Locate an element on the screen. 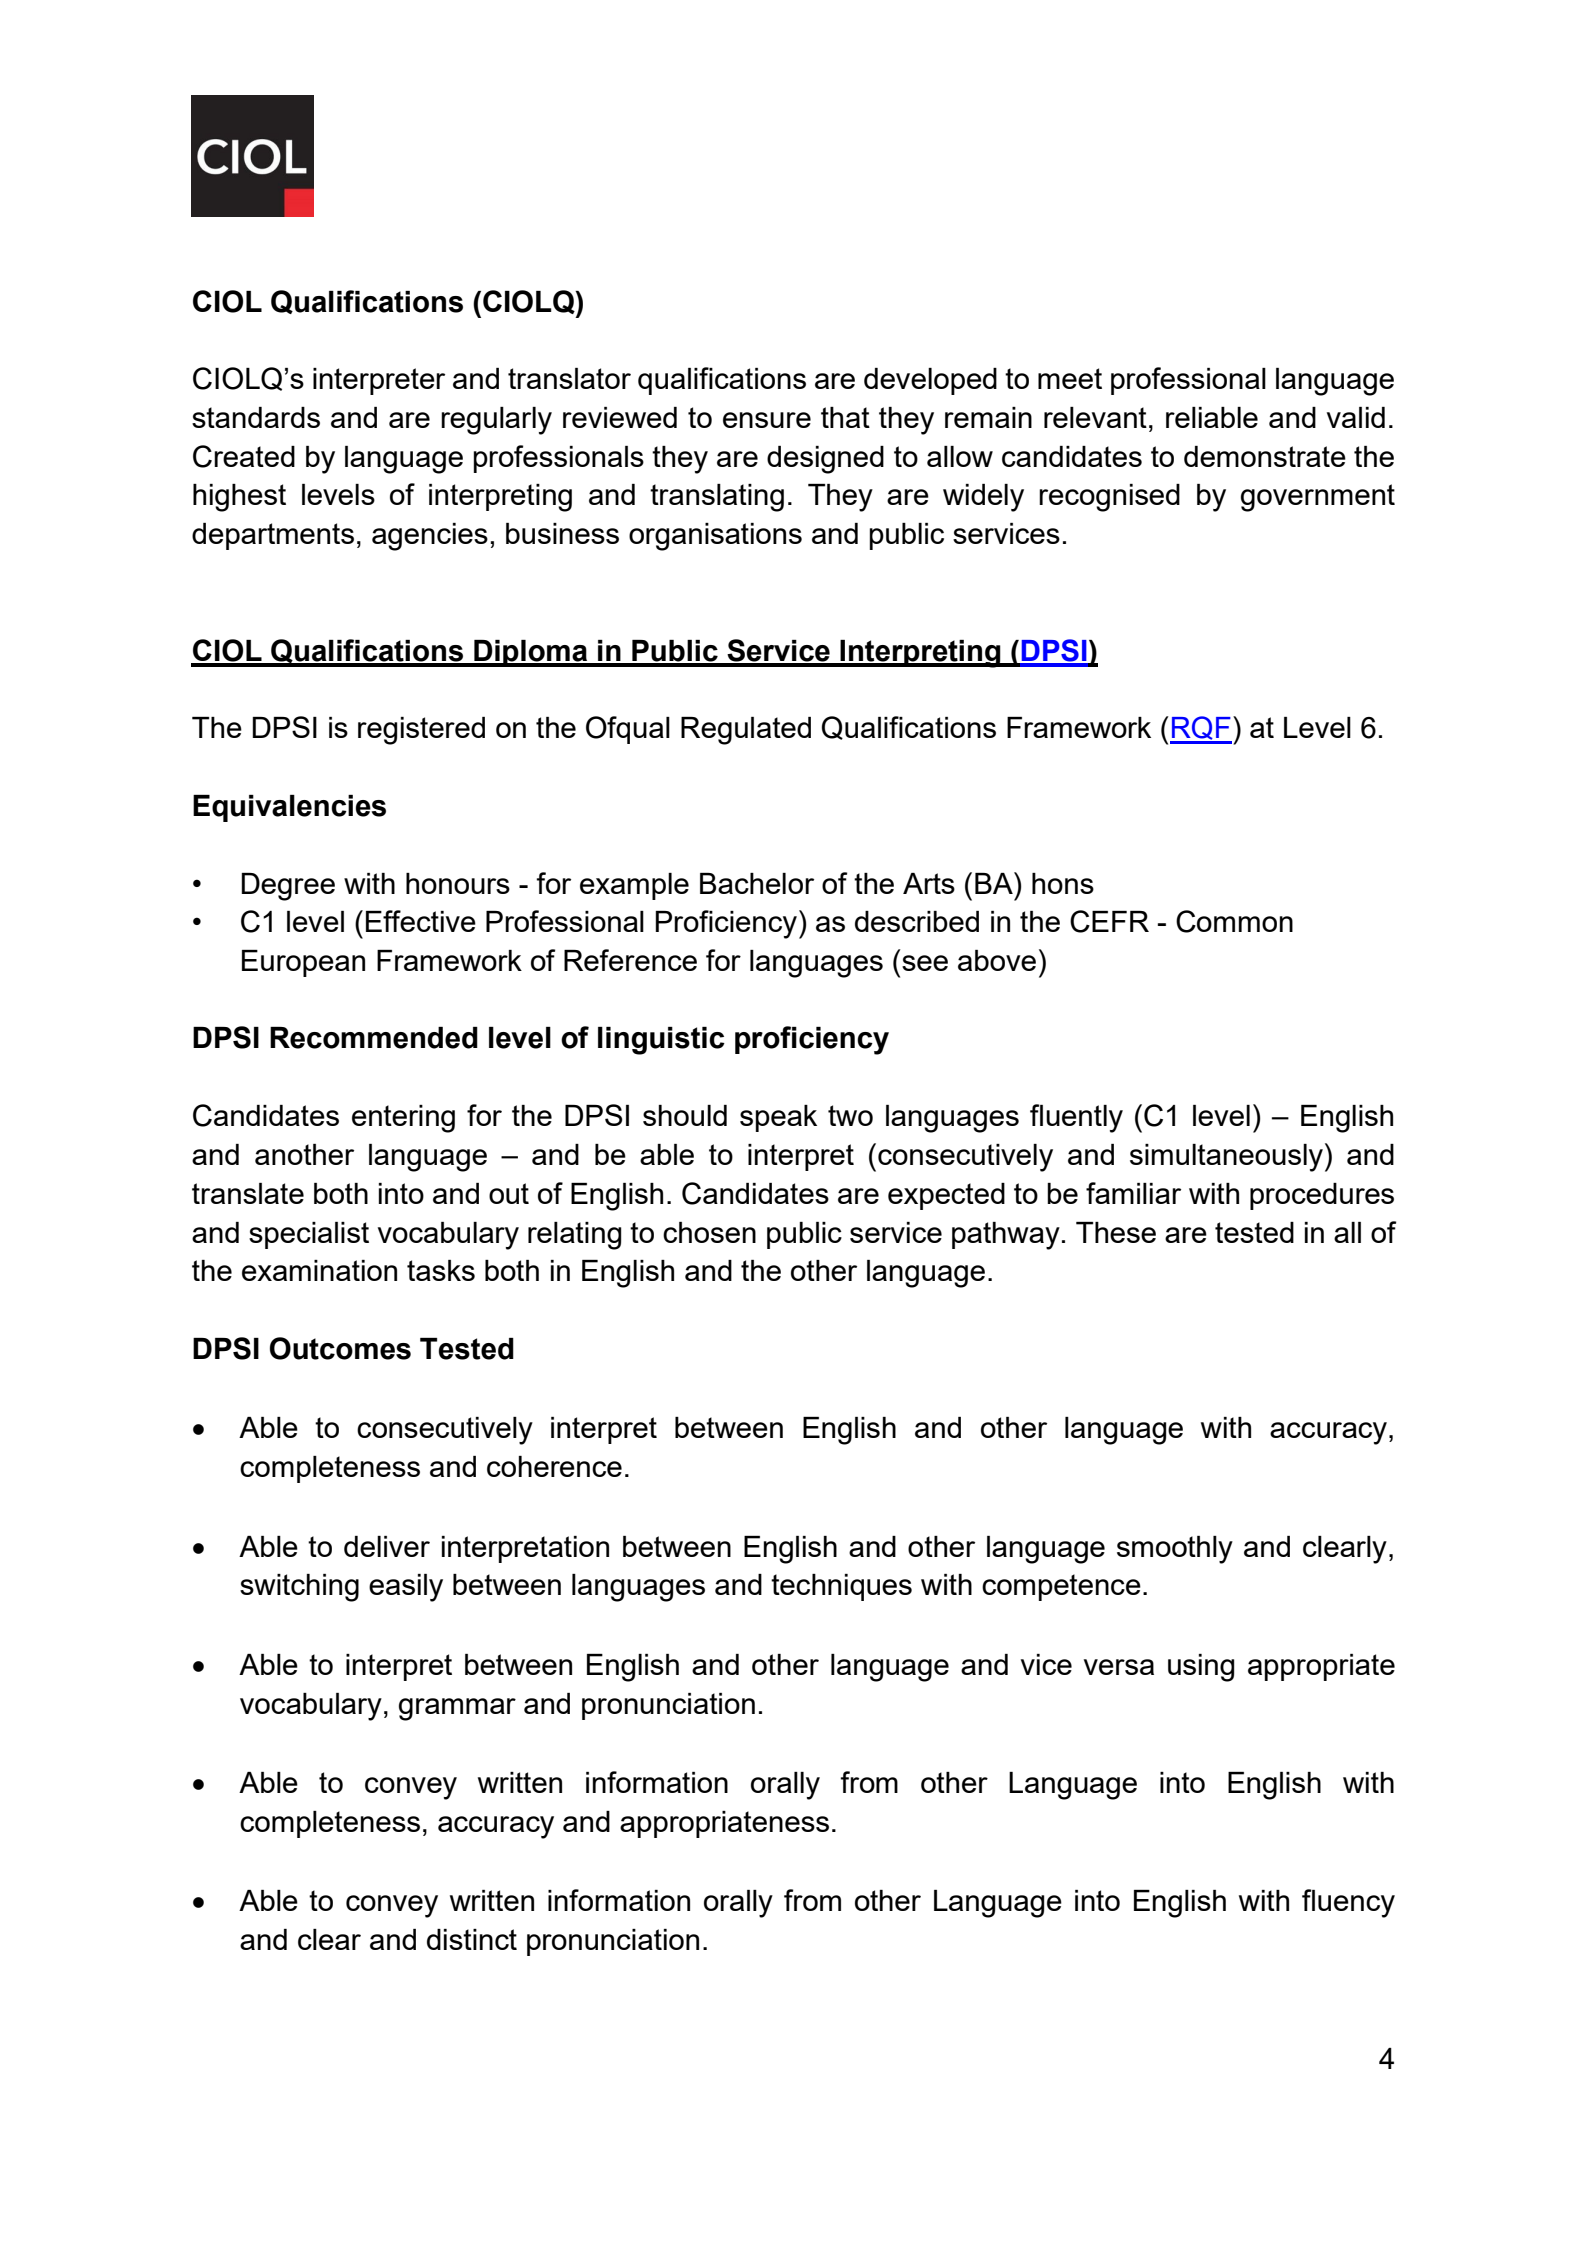  deliver is located at coordinates (387, 1546).
